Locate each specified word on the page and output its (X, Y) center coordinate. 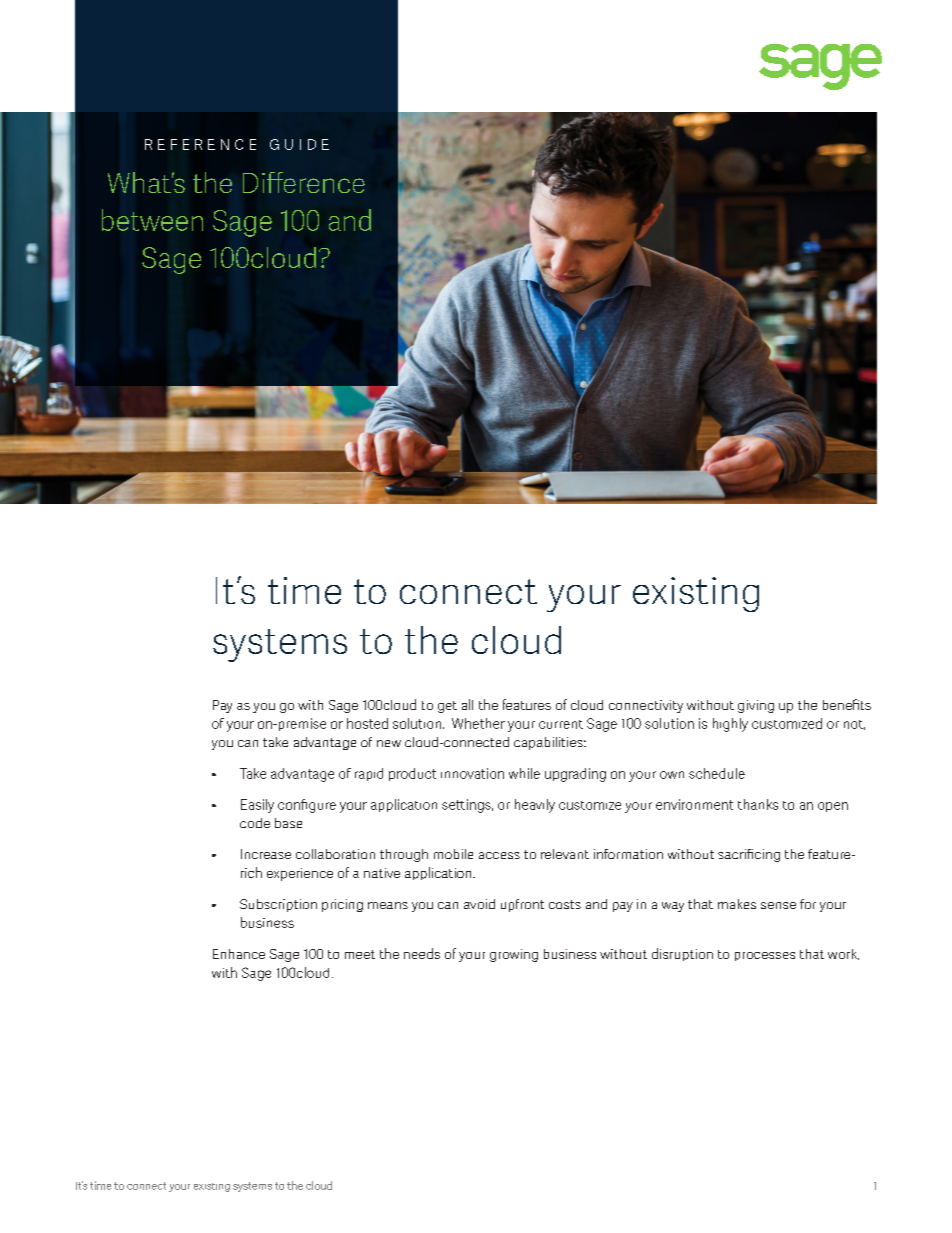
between (152, 220)
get (447, 707)
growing (514, 955)
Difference (304, 182)
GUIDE (299, 144)
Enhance (239, 954)
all (467, 704)
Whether (478, 723)
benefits (847, 704)
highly (730, 725)
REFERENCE (200, 144)
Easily (257, 806)
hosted (367, 723)
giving (756, 706)
